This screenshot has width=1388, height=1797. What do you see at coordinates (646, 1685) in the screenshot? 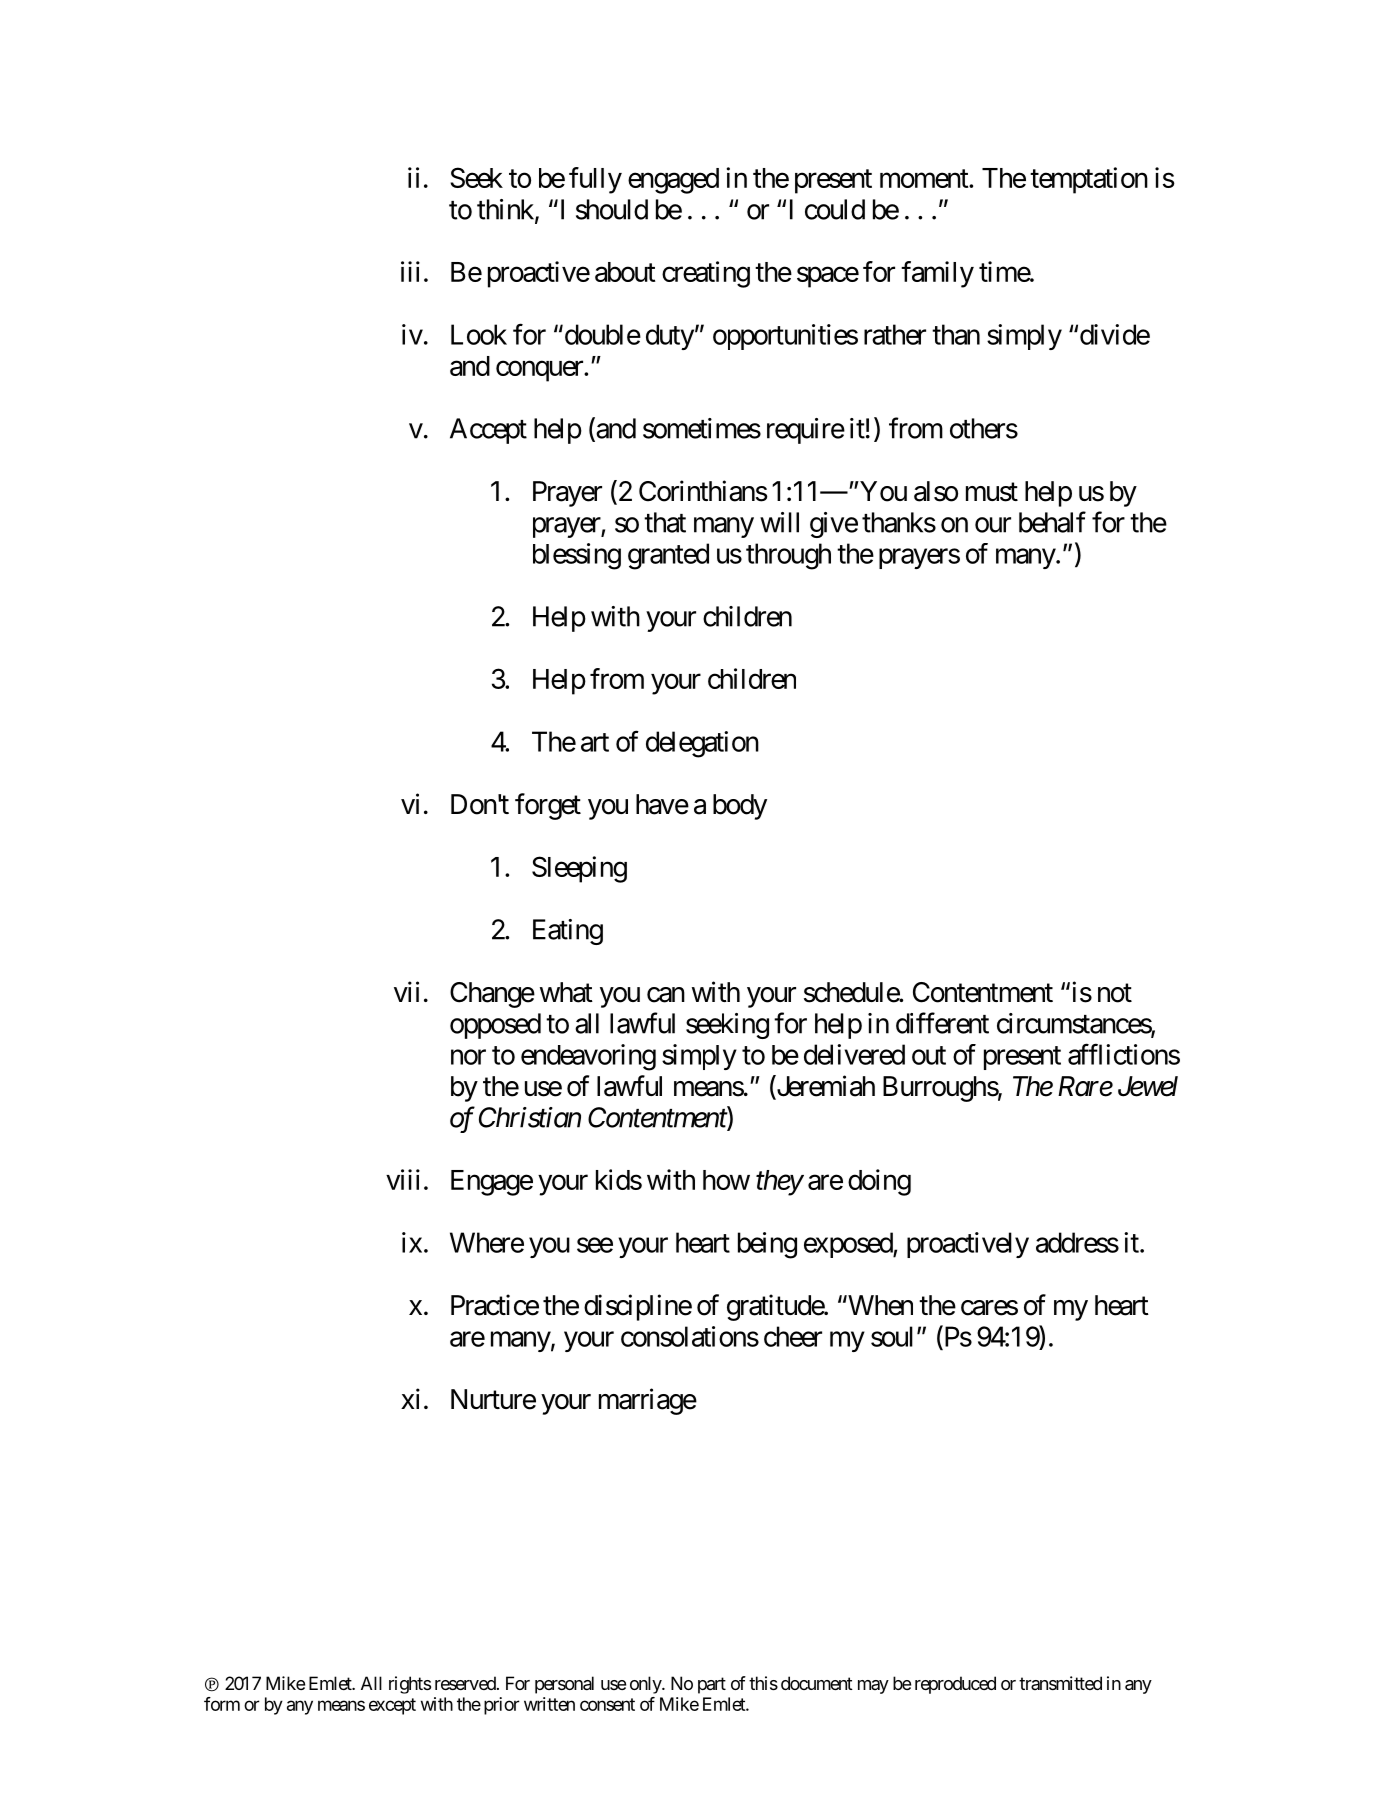
I see `only` at bounding box center [646, 1685].
